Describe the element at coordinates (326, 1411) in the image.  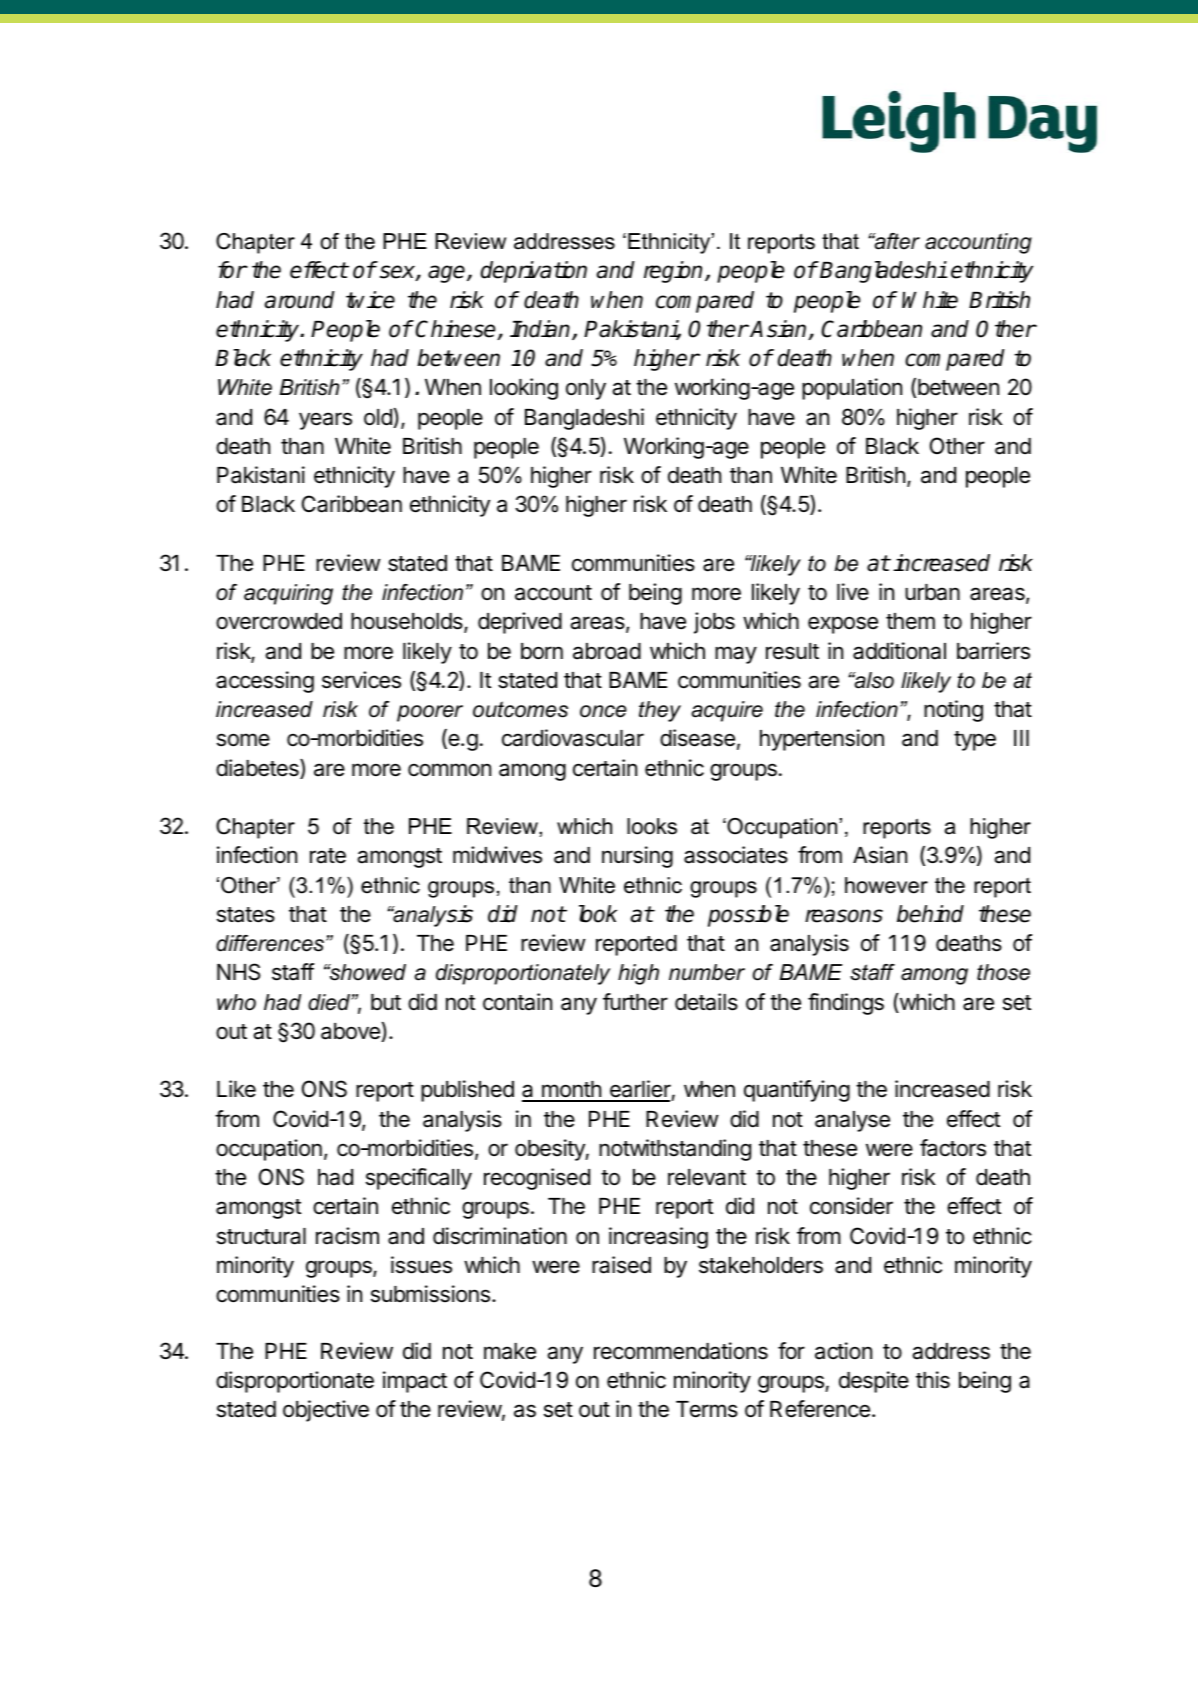
I see `objective` at that location.
